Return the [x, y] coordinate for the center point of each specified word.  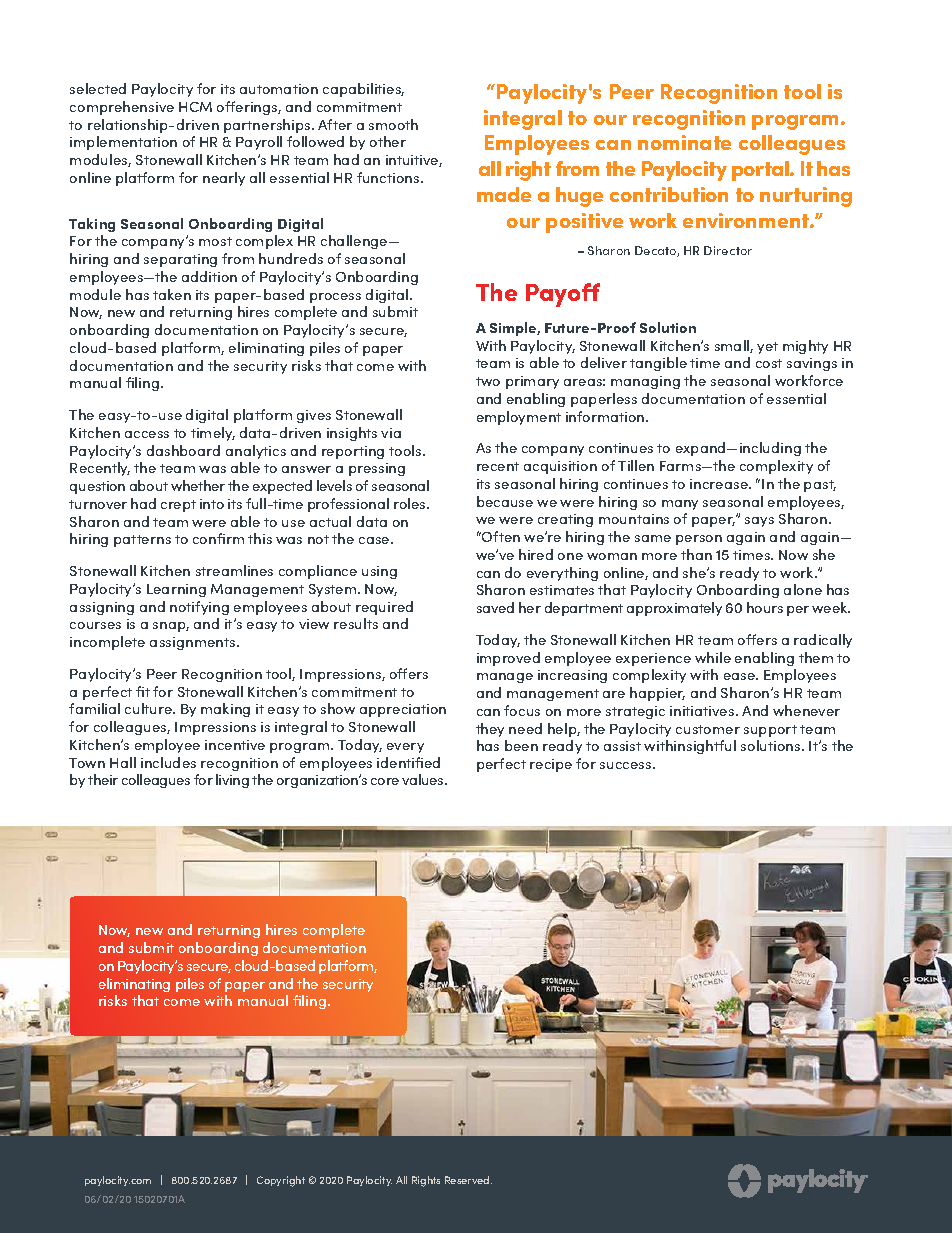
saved [495, 607]
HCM [195, 107]
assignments [194, 643]
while [713, 657]
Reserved [468, 1180]
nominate [684, 142]
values [424, 779]
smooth [393, 124]
